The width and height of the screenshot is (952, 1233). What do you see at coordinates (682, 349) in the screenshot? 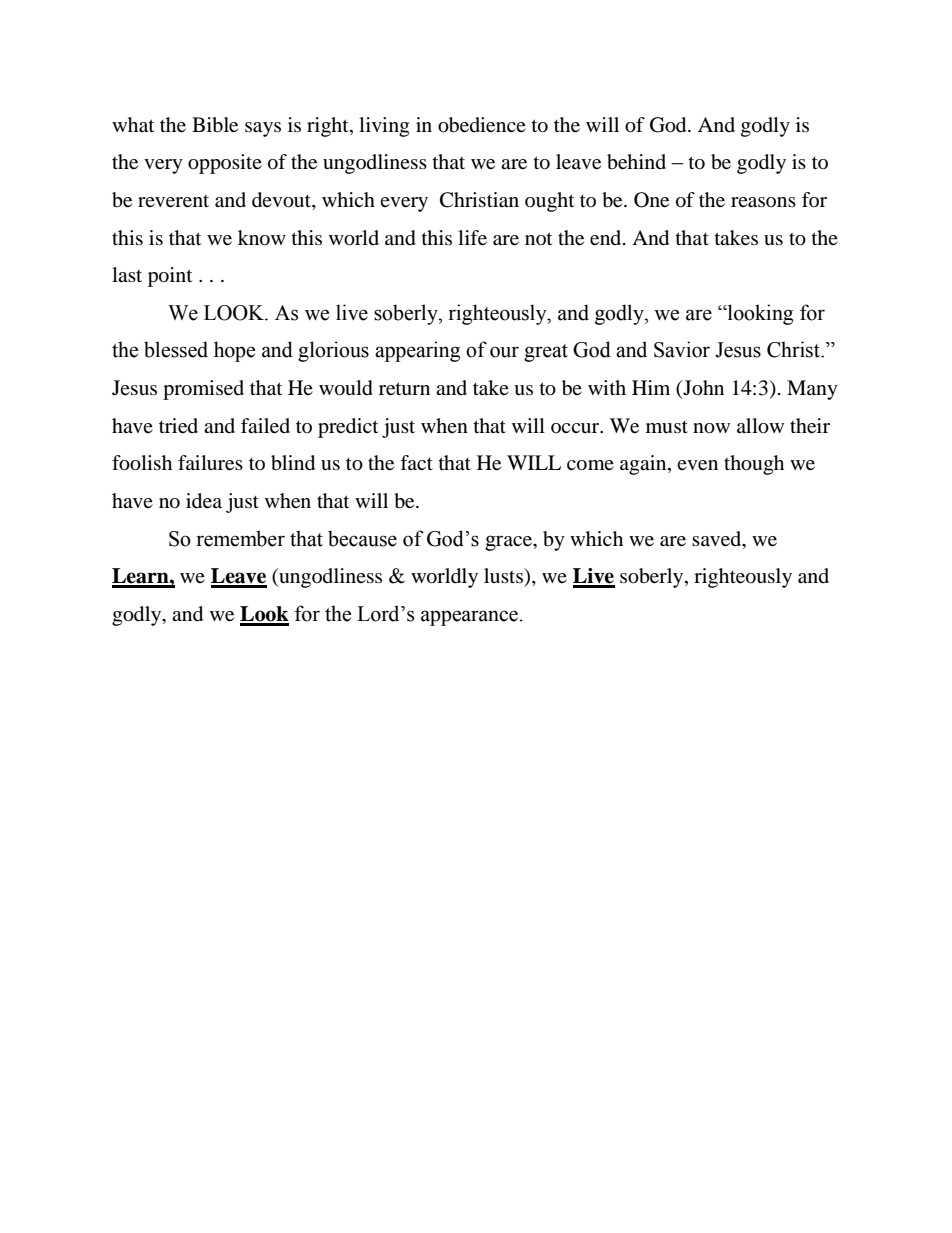
I see `Savior` at bounding box center [682, 349].
